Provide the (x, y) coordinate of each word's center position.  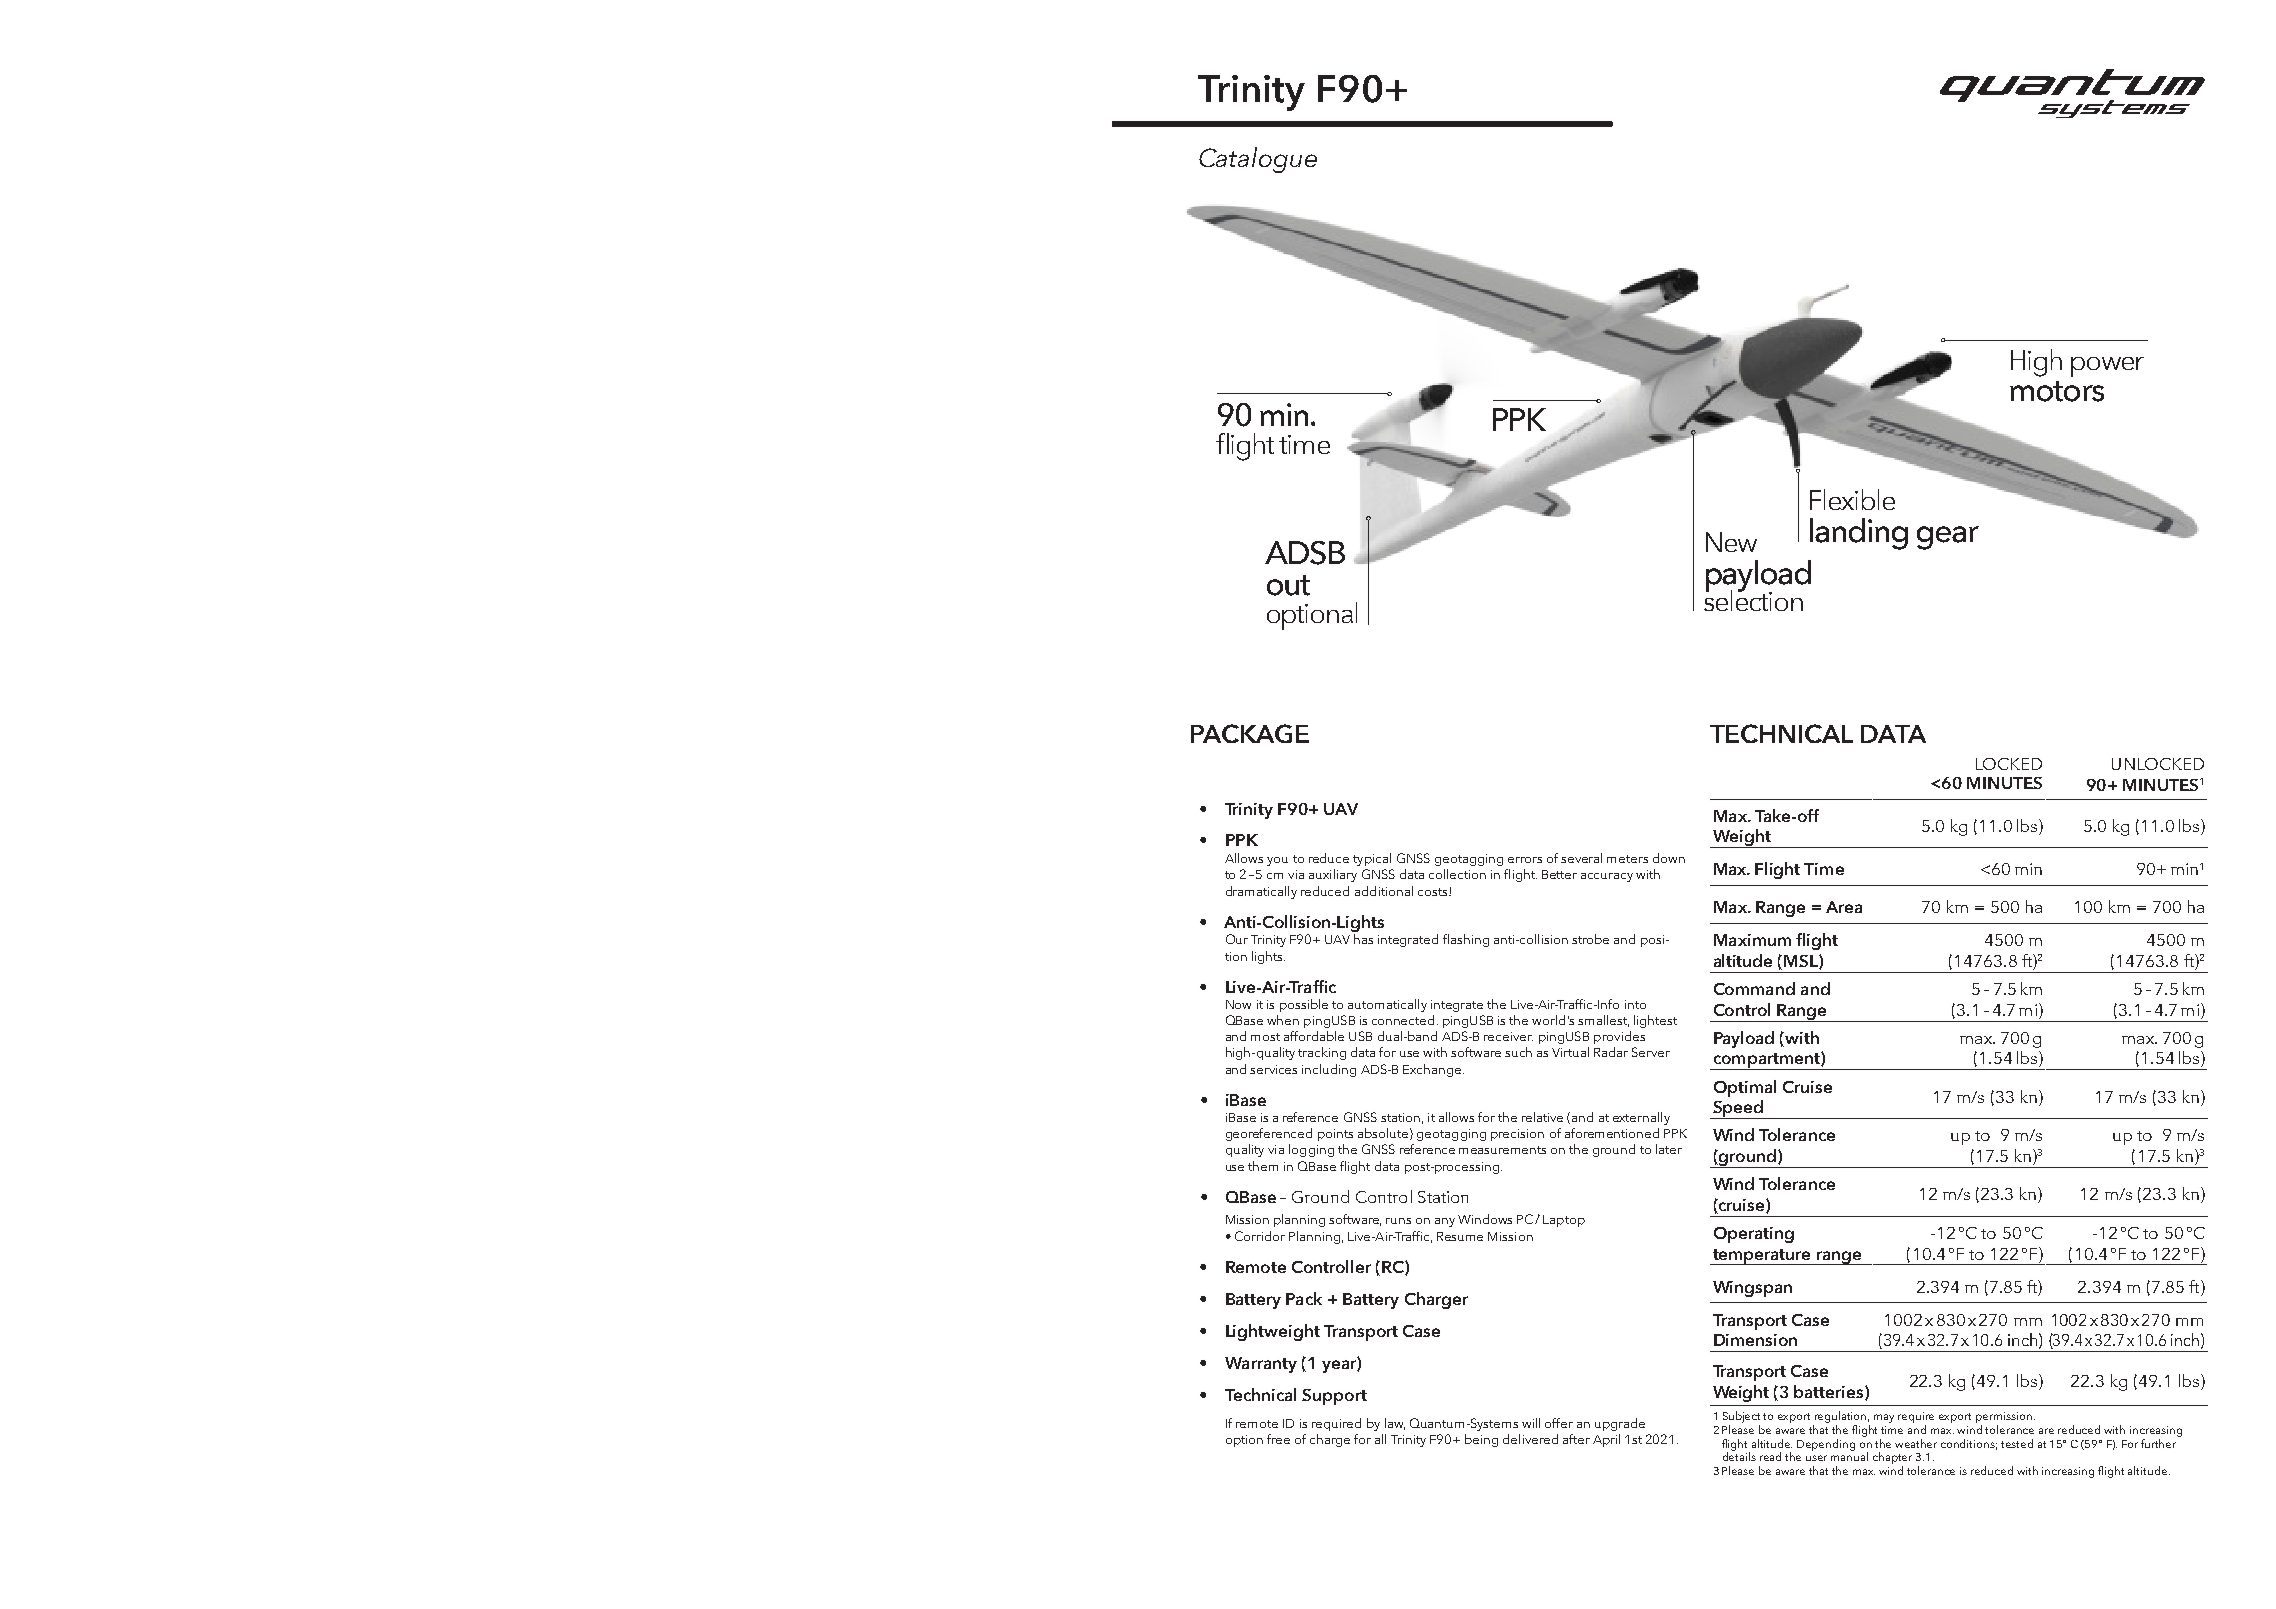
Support (1334, 1397)
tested (2017, 1443)
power (2107, 367)
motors (2057, 391)
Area (1844, 907)
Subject (1741, 1417)
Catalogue (1258, 160)
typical (1372, 859)
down (1669, 858)
